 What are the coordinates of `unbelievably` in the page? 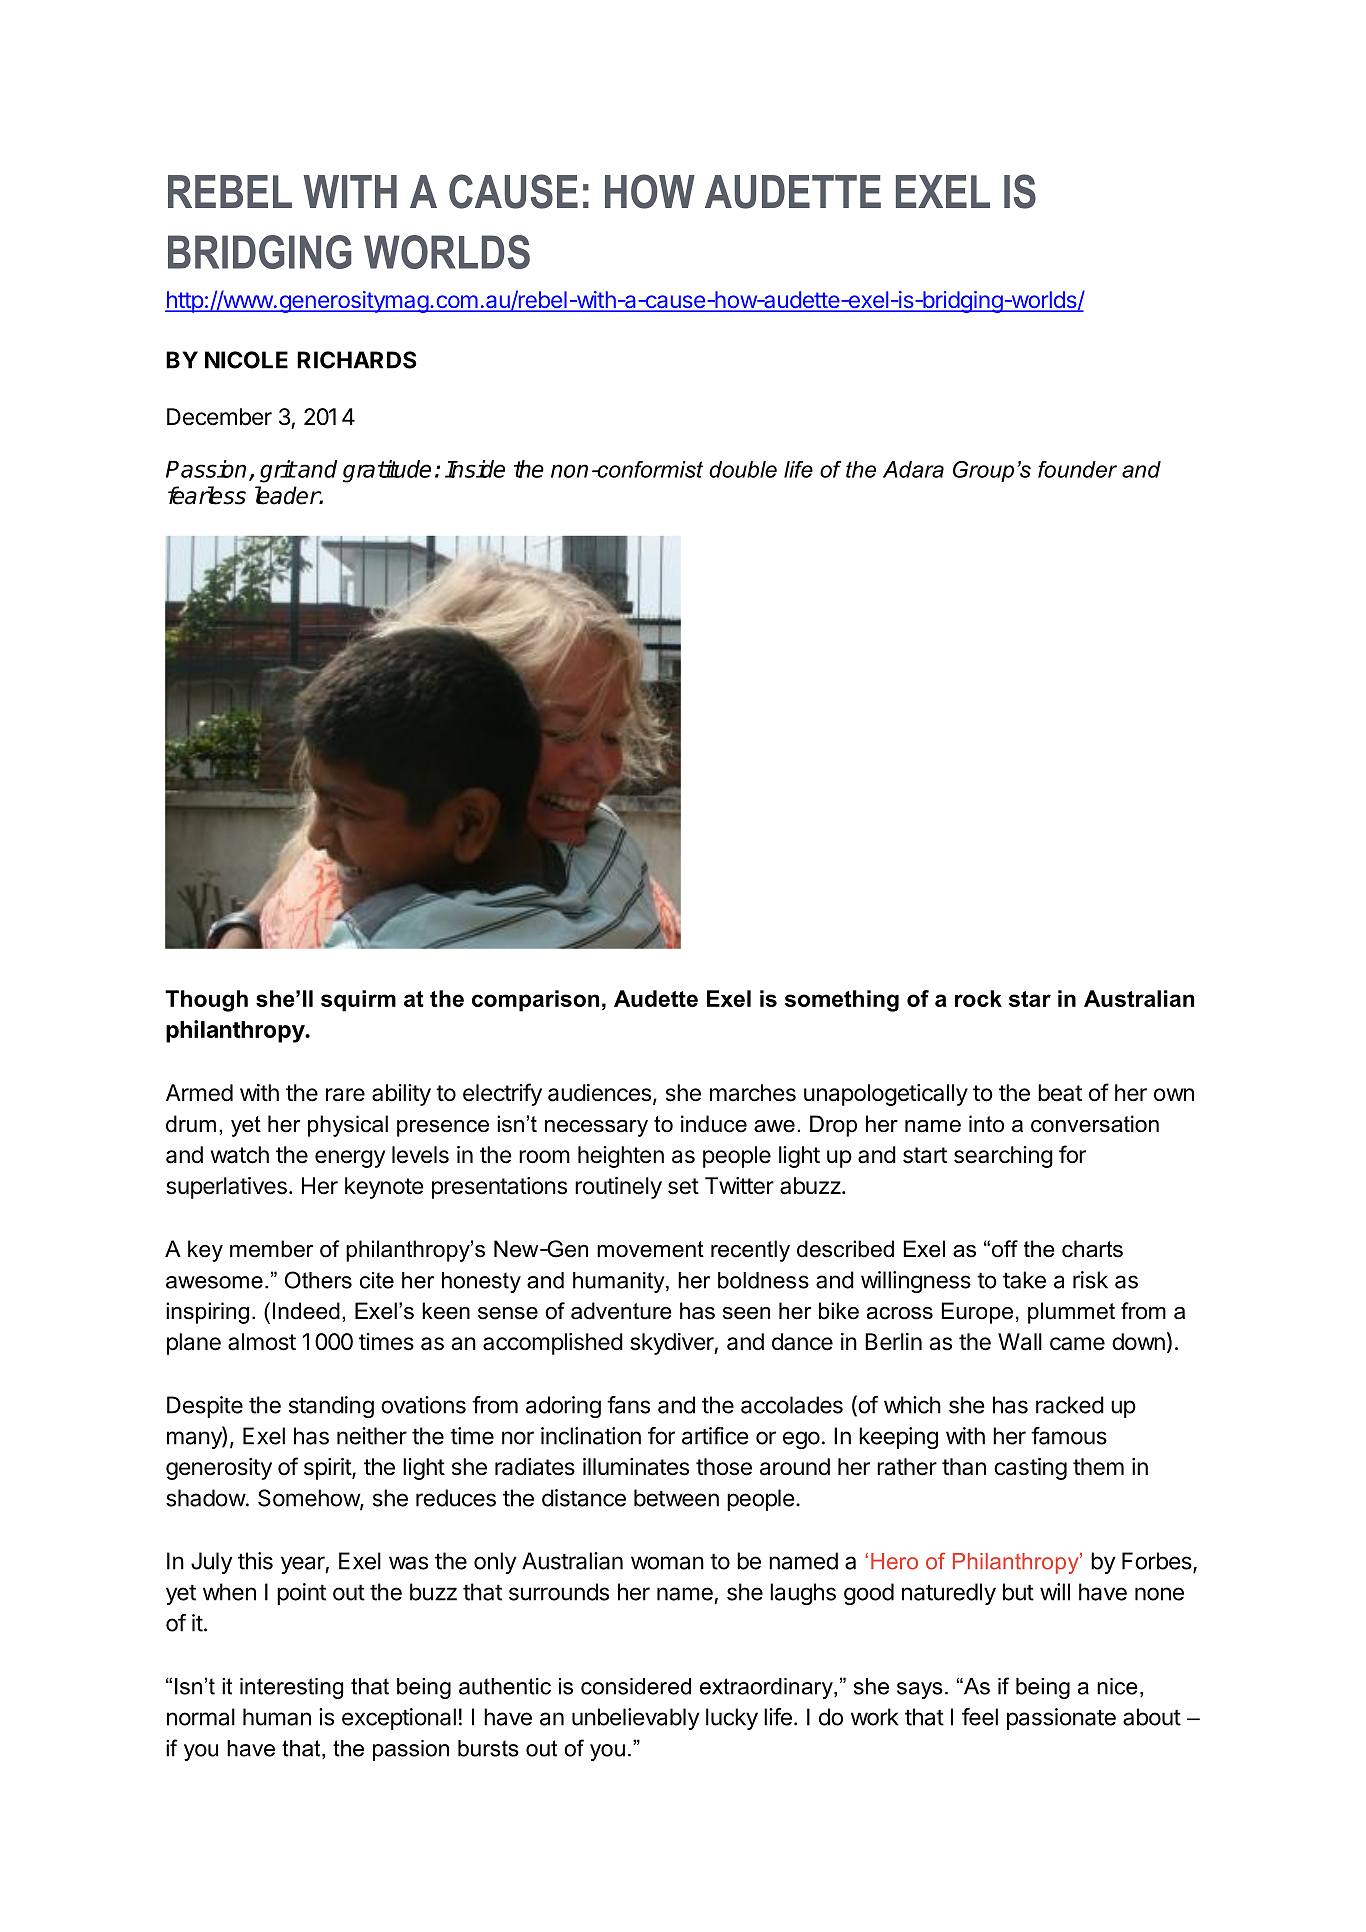 It's located at (636, 1719).
